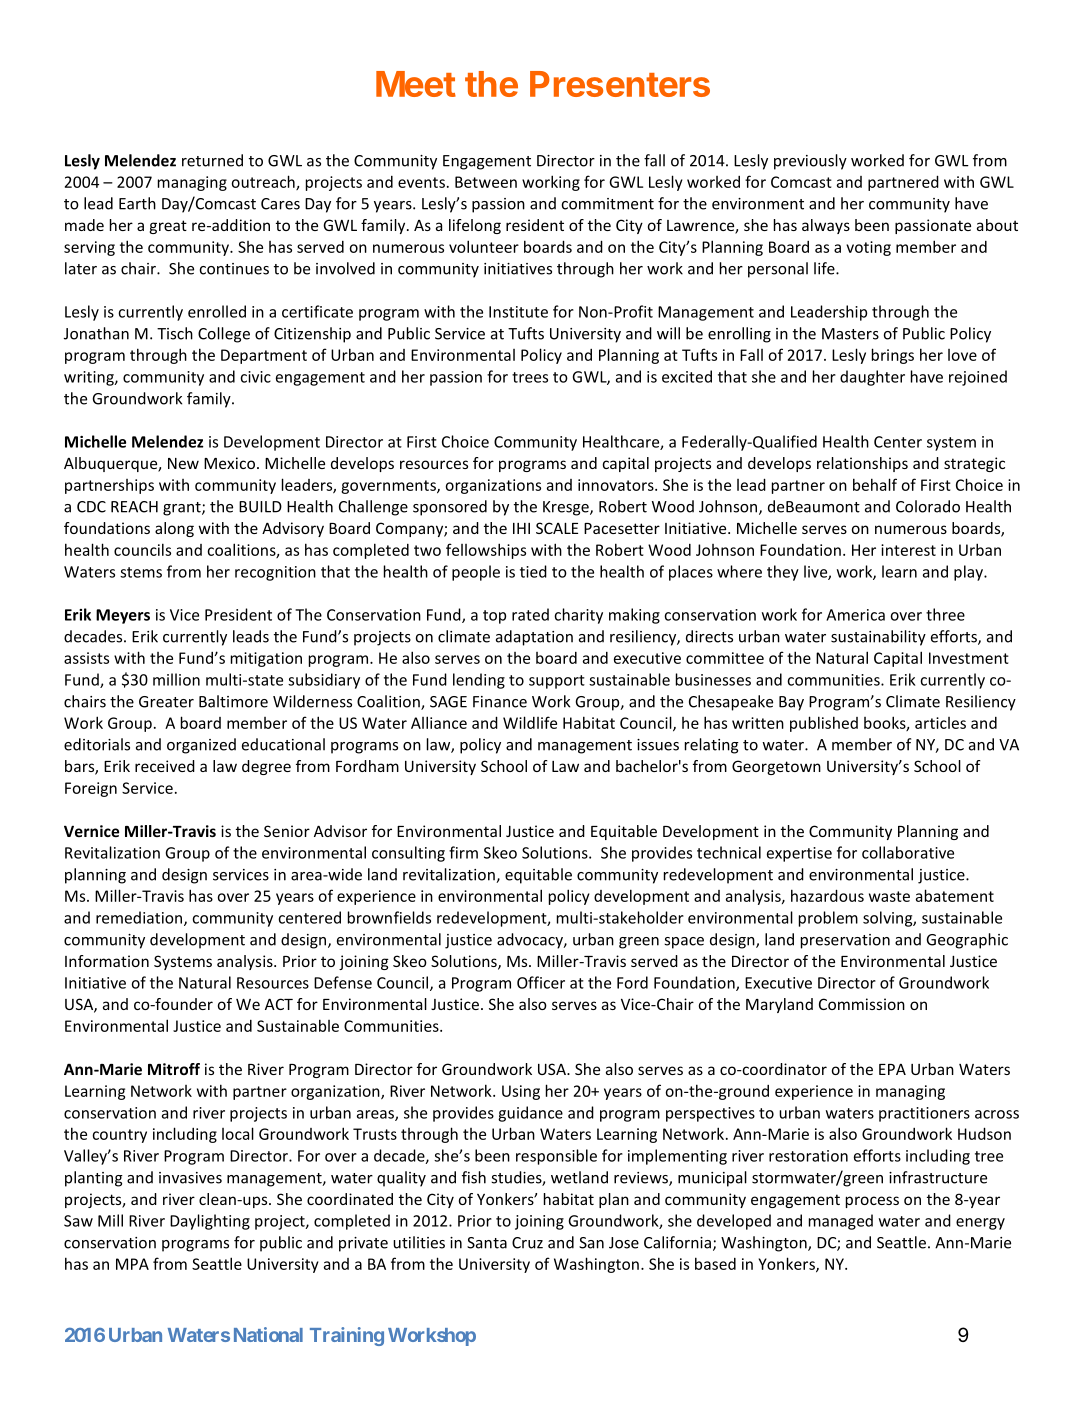 This image has height=1404, width=1085. Describe the element at coordinates (810, 162) in the image. I see `previously` at that location.
